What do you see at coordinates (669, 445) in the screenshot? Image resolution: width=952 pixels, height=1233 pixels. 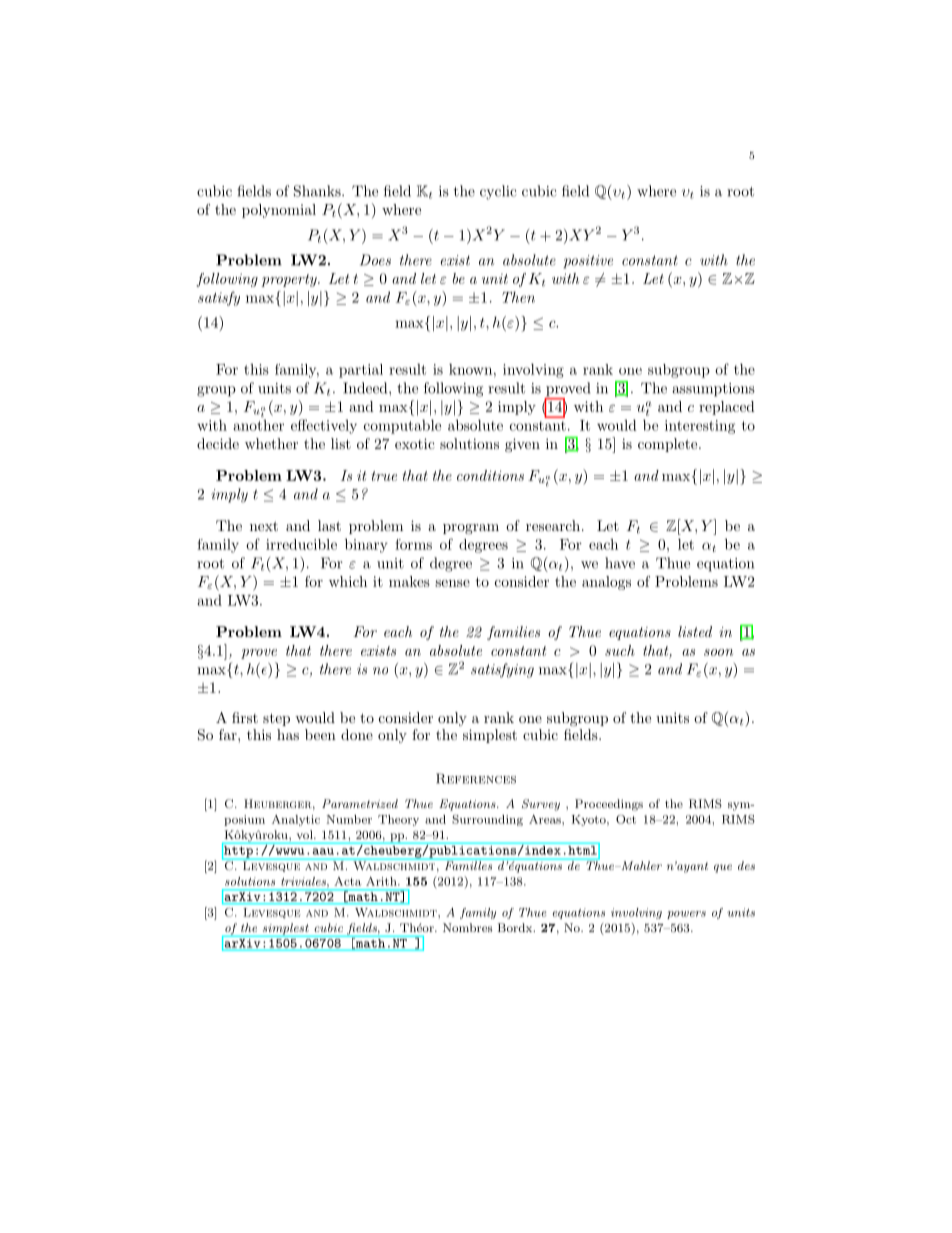 I see `complete` at bounding box center [669, 445].
